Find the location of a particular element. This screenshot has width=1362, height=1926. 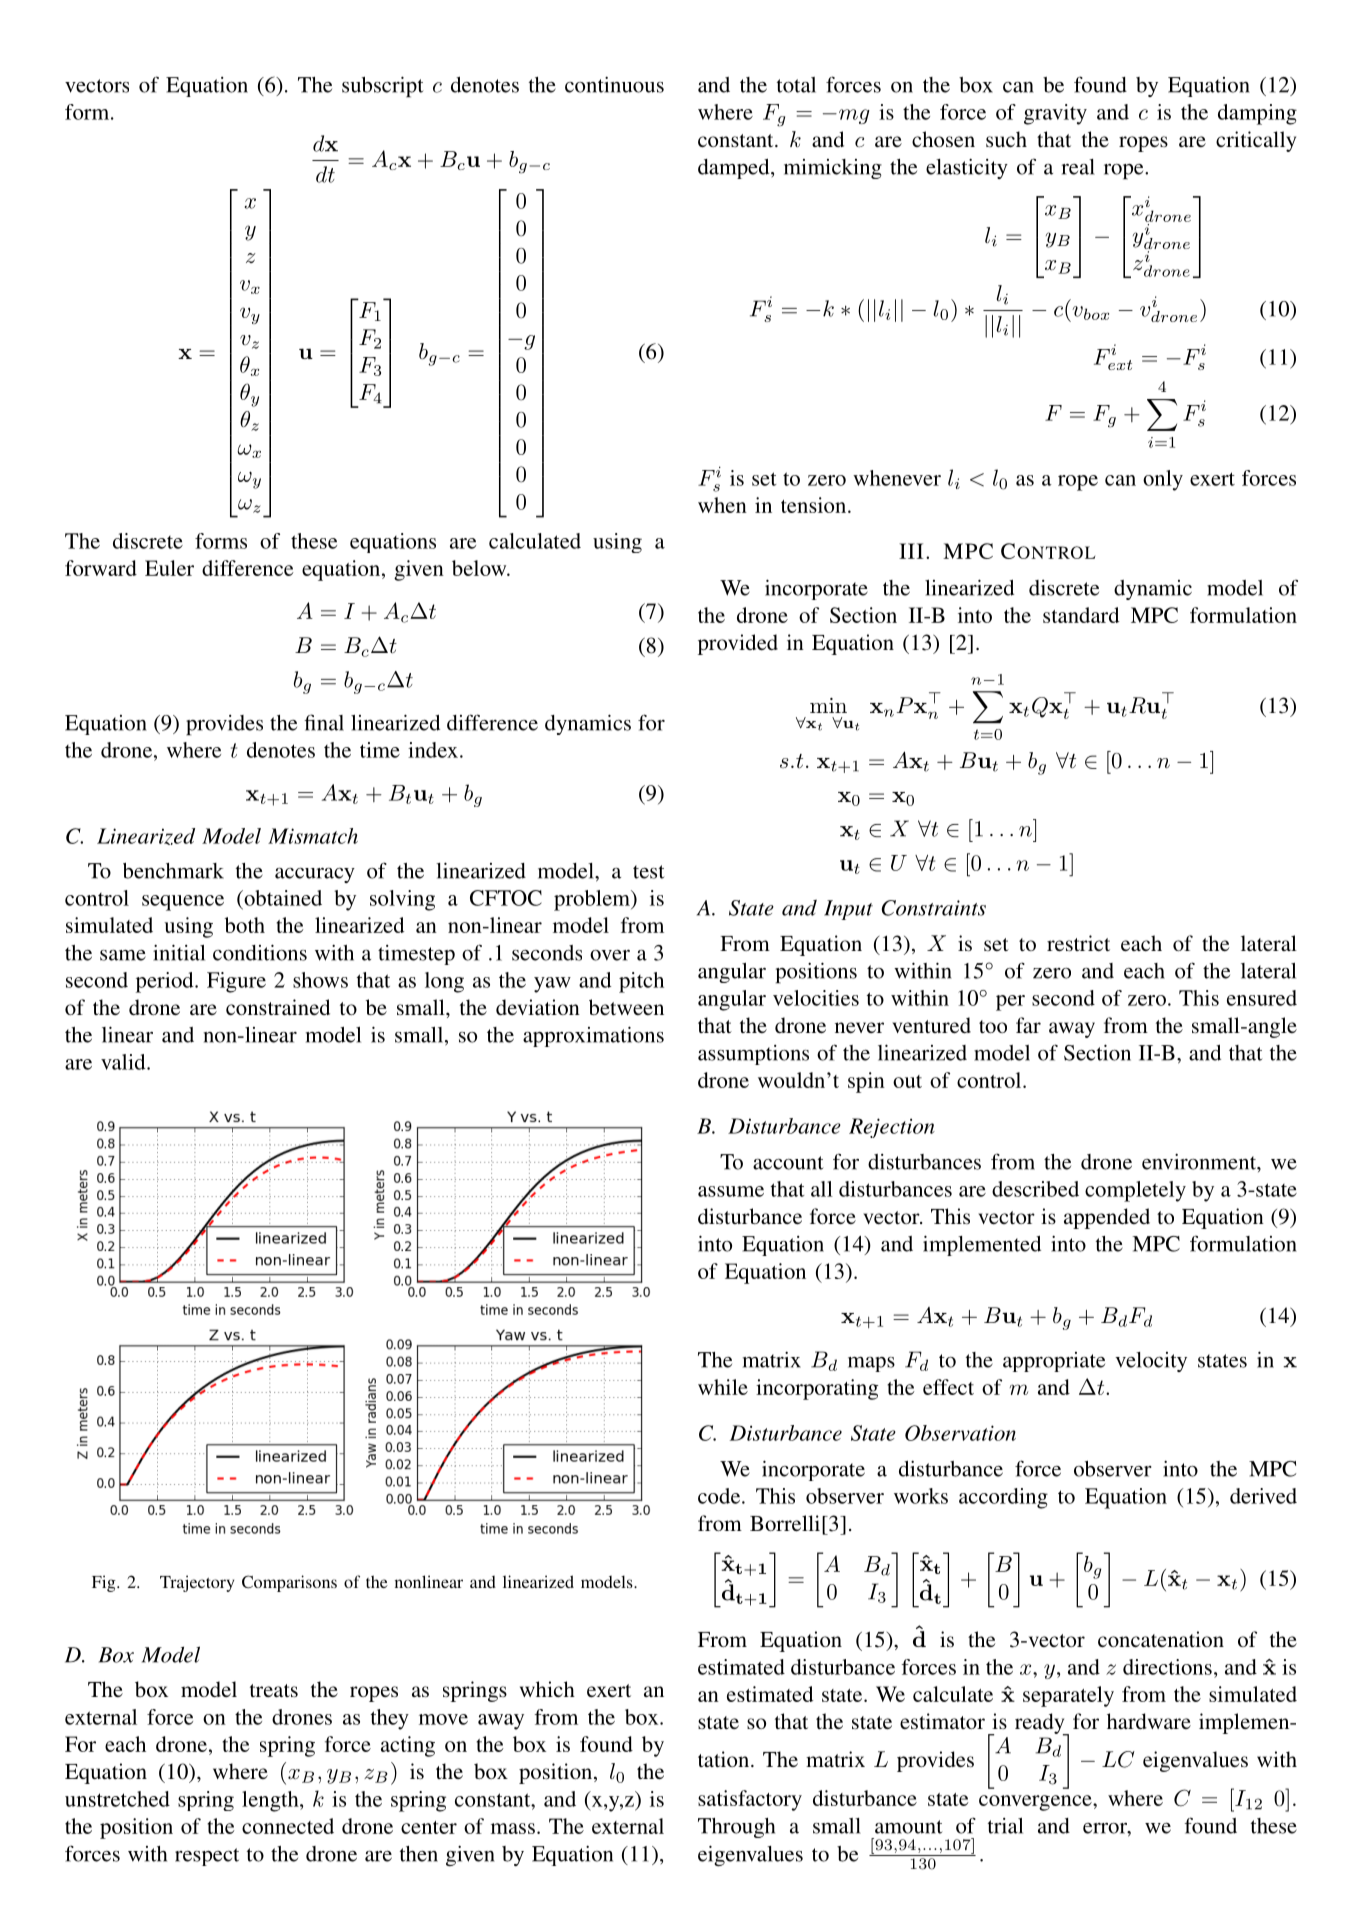

pitch is located at coordinates (641, 982).
